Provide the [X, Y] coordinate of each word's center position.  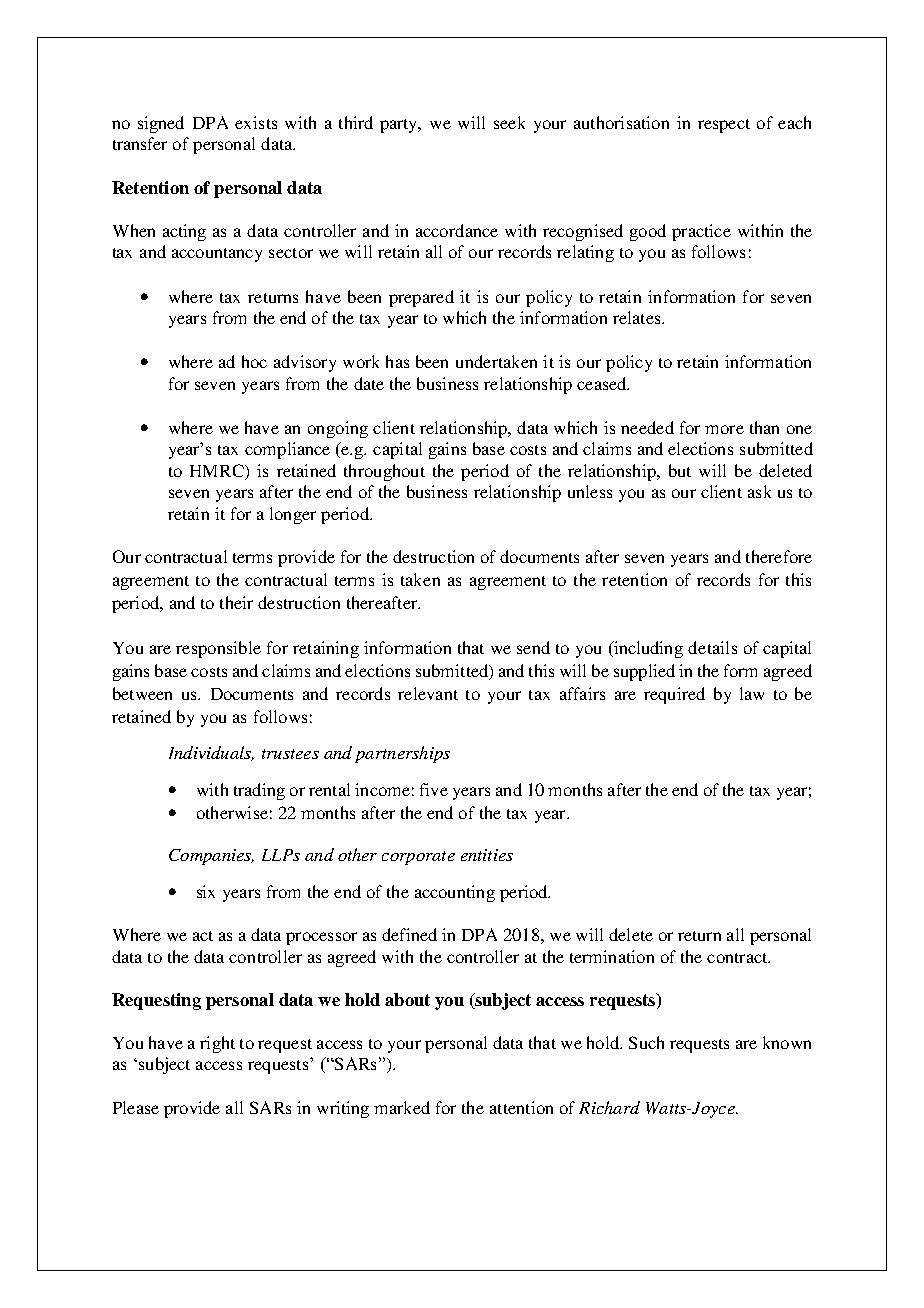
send [533, 647]
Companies [211, 857]
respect [724, 126]
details [712, 647]
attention [521, 1107]
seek [509, 122]
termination [612, 956]
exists [256, 122]
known [787, 1042]
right [217, 1044]
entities [487, 855]
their [236, 602]
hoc [254, 361]
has [397, 361]
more [724, 429]
